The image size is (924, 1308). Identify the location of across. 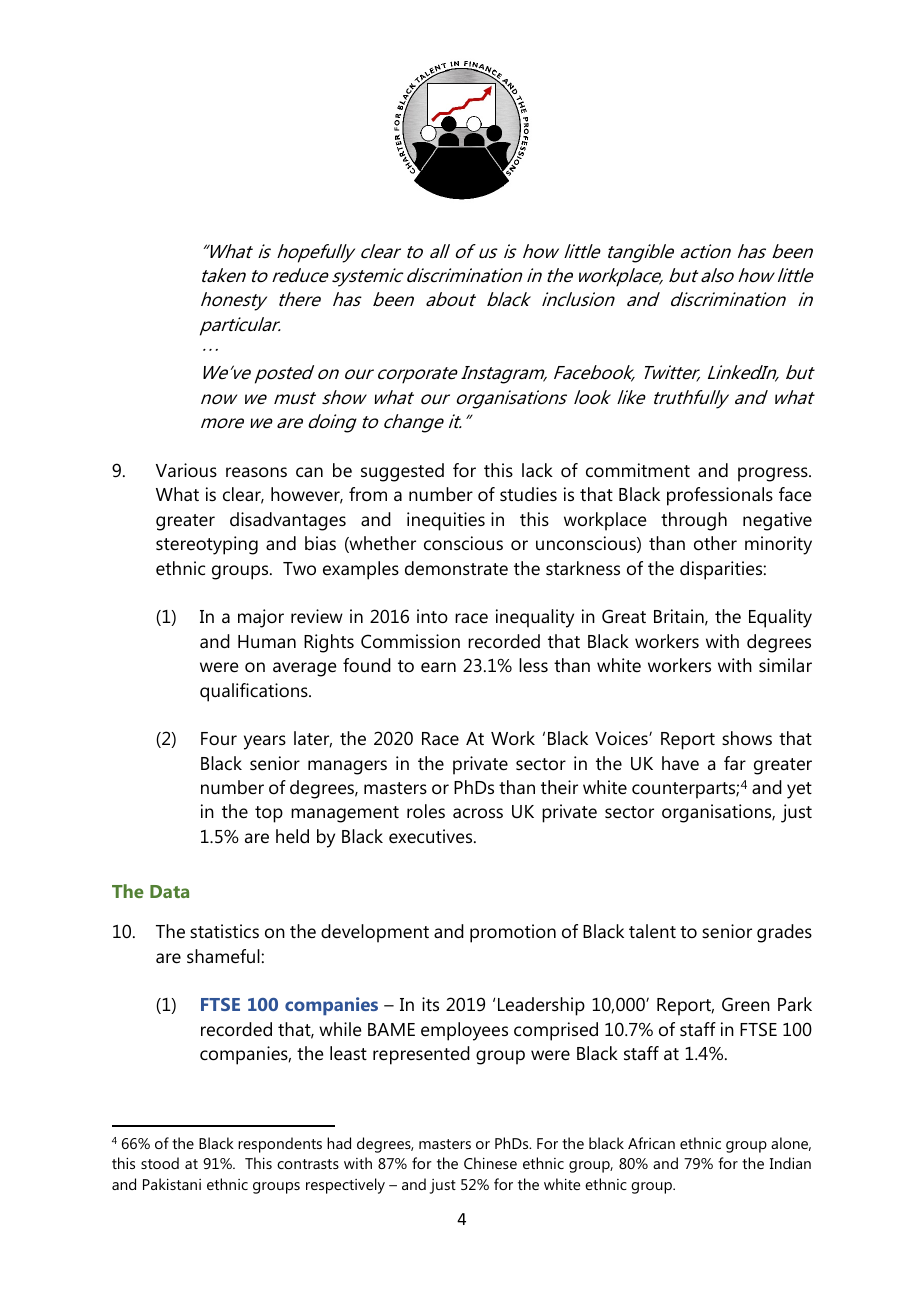
(478, 813).
